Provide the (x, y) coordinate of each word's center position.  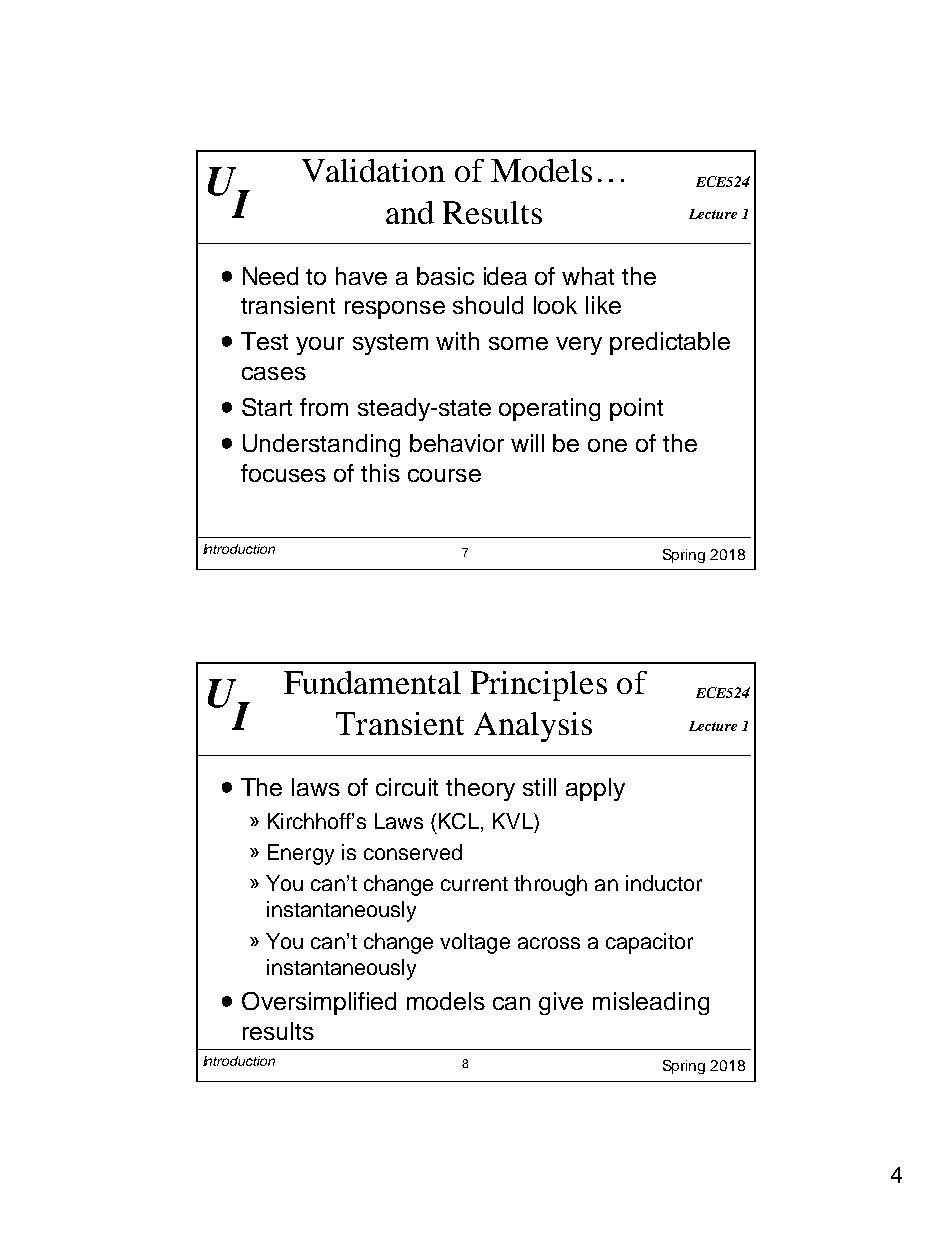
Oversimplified (319, 1003)
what (588, 276)
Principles (539, 686)
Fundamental (372, 682)
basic (445, 276)
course (444, 475)
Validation (373, 170)
